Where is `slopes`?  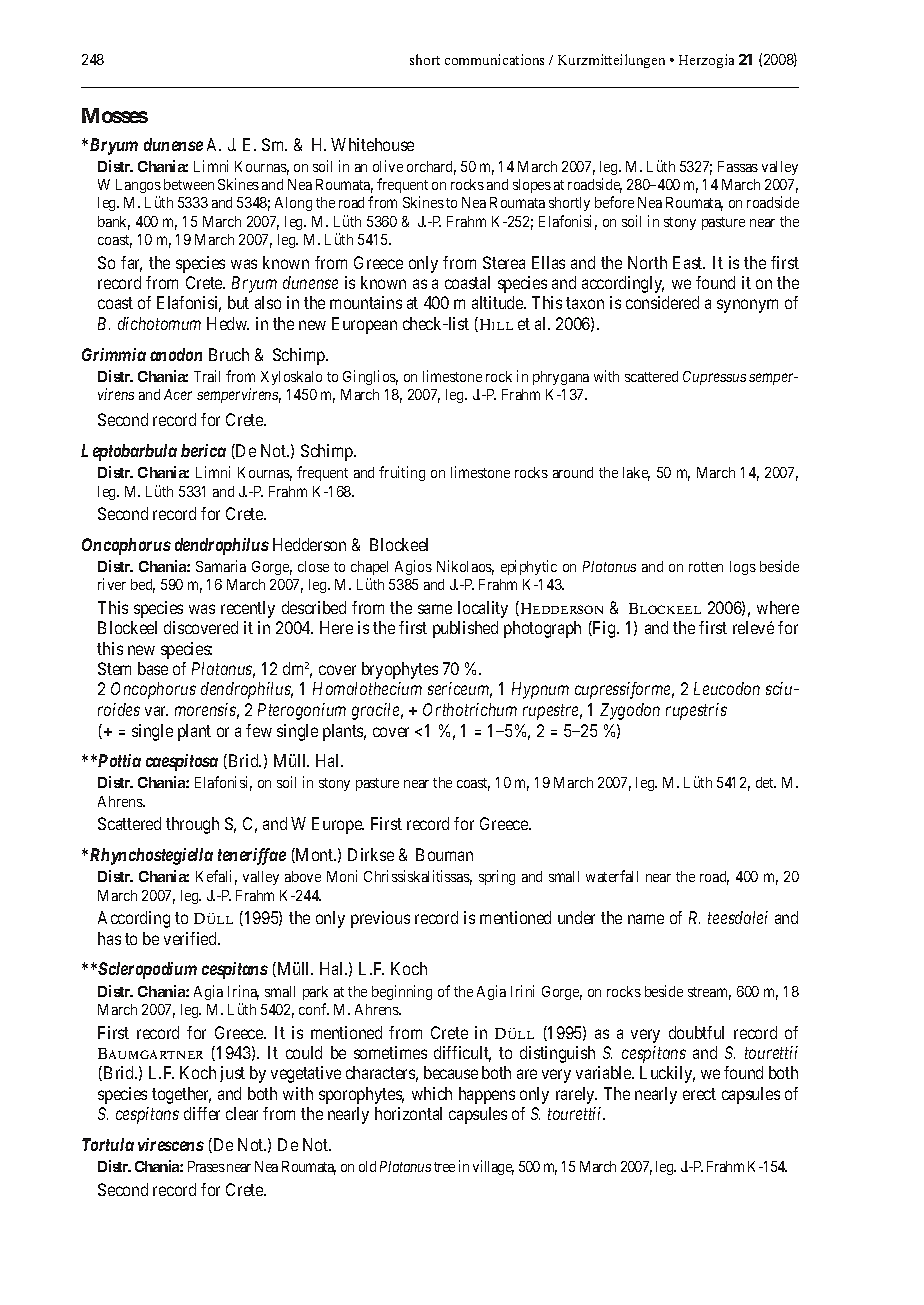 slopes is located at coordinates (532, 186).
